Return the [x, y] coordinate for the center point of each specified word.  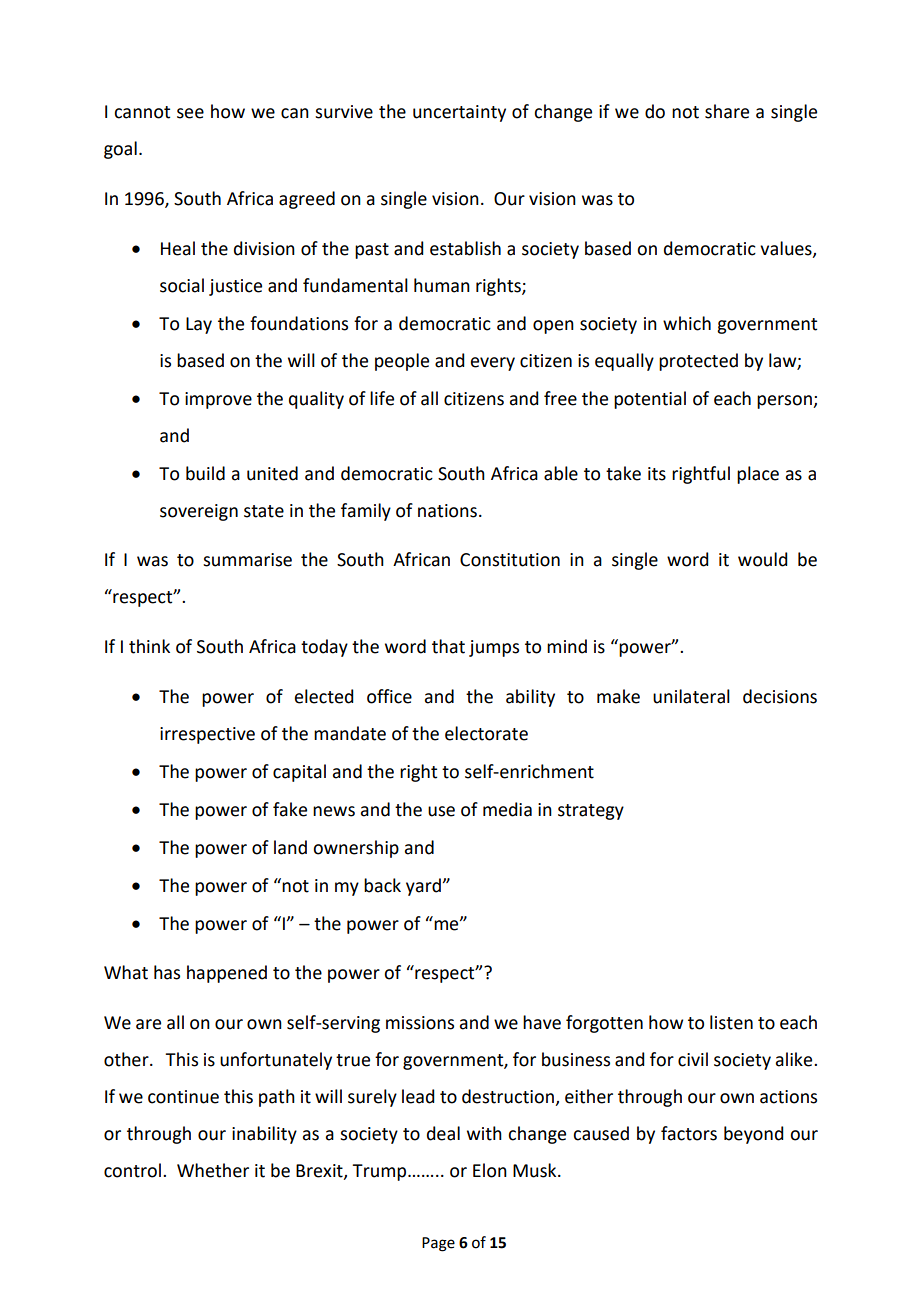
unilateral [691, 696]
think [149, 646]
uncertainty [459, 113]
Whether [213, 1170]
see [190, 113]
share [727, 111]
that [448, 646]
